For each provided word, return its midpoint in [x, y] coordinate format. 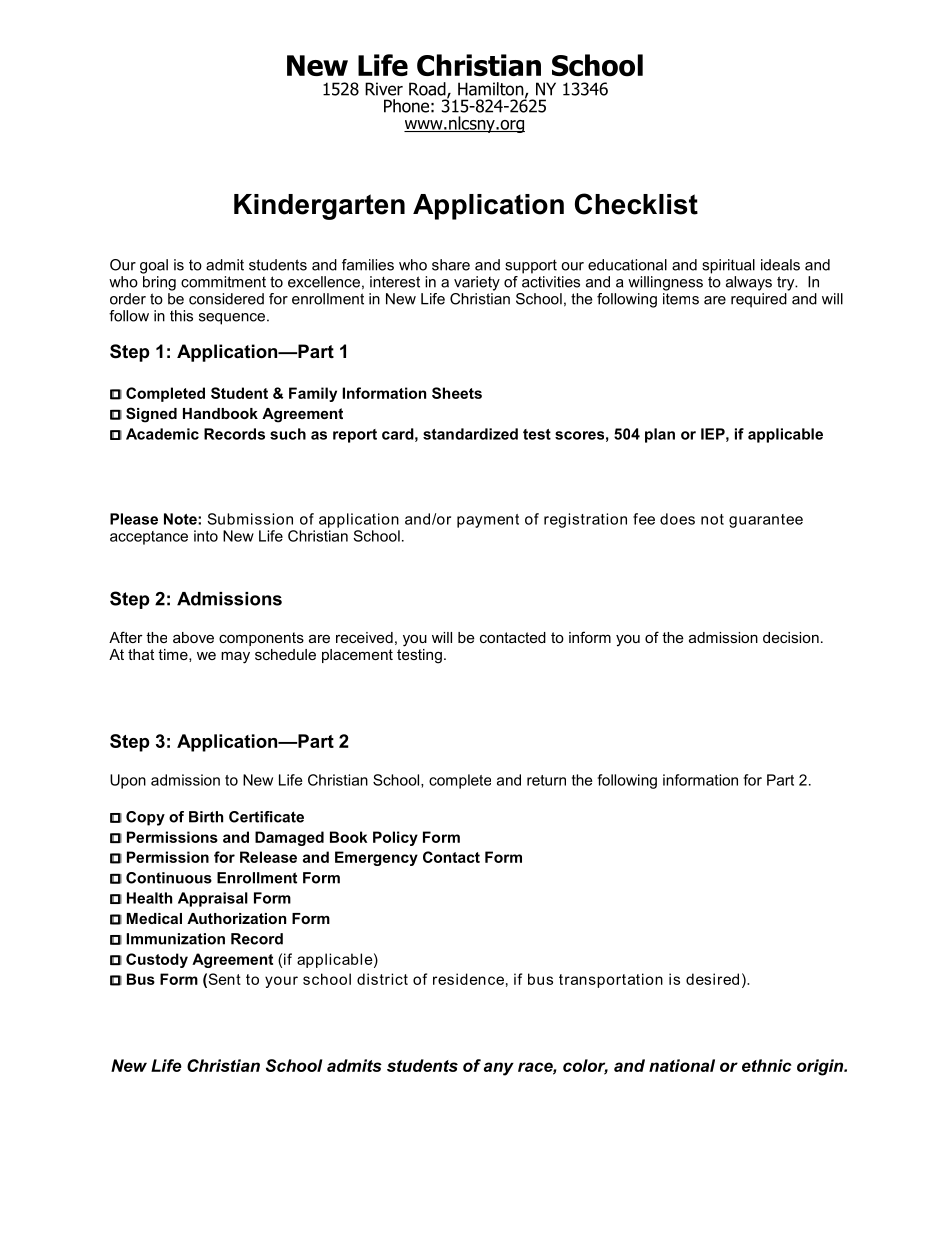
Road [428, 90]
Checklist [636, 204]
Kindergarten [319, 207]
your [281, 982]
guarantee [766, 521]
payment [488, 521]
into [206, 536]
